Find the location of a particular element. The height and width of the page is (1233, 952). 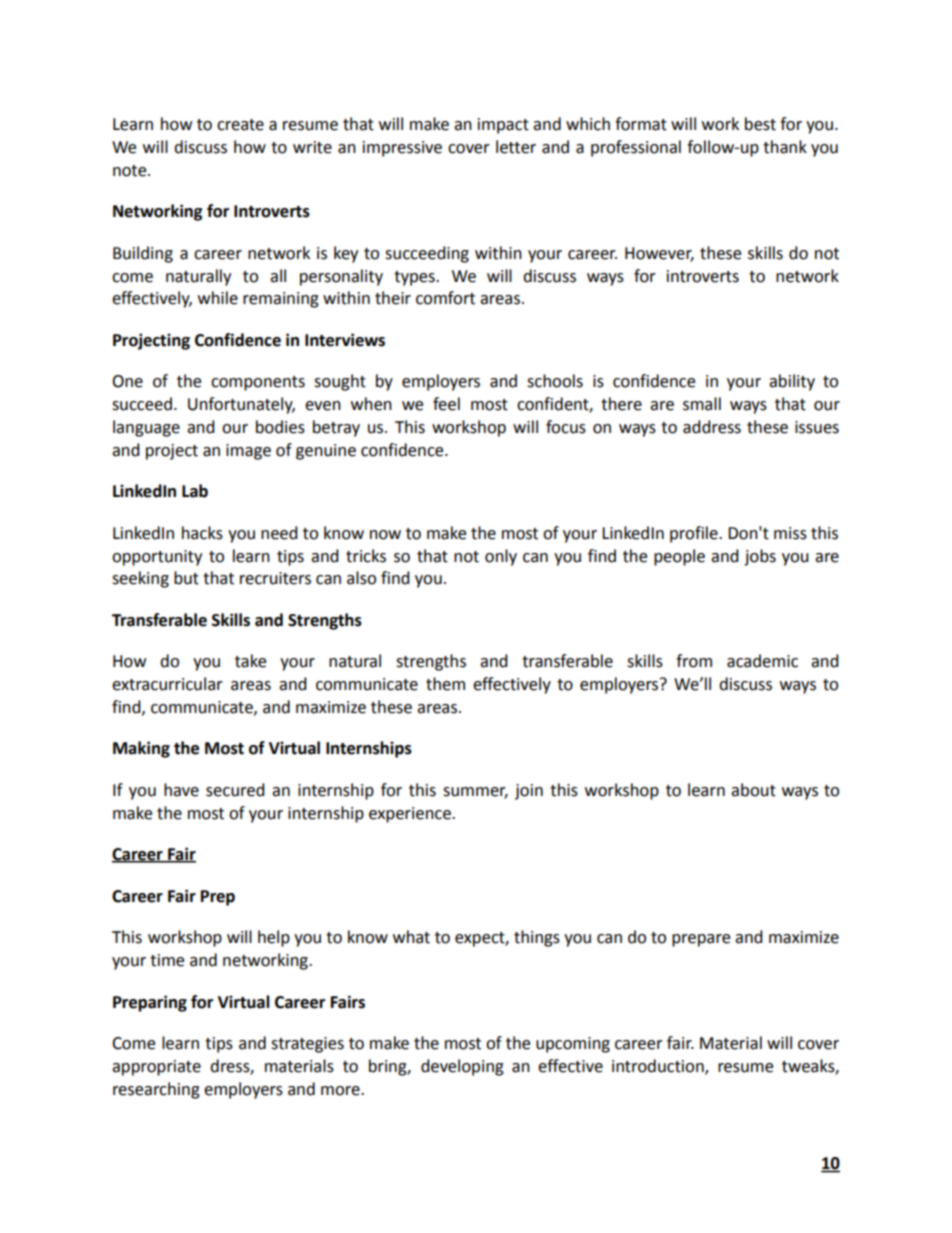

summer is located at coordinates (475, 793).
